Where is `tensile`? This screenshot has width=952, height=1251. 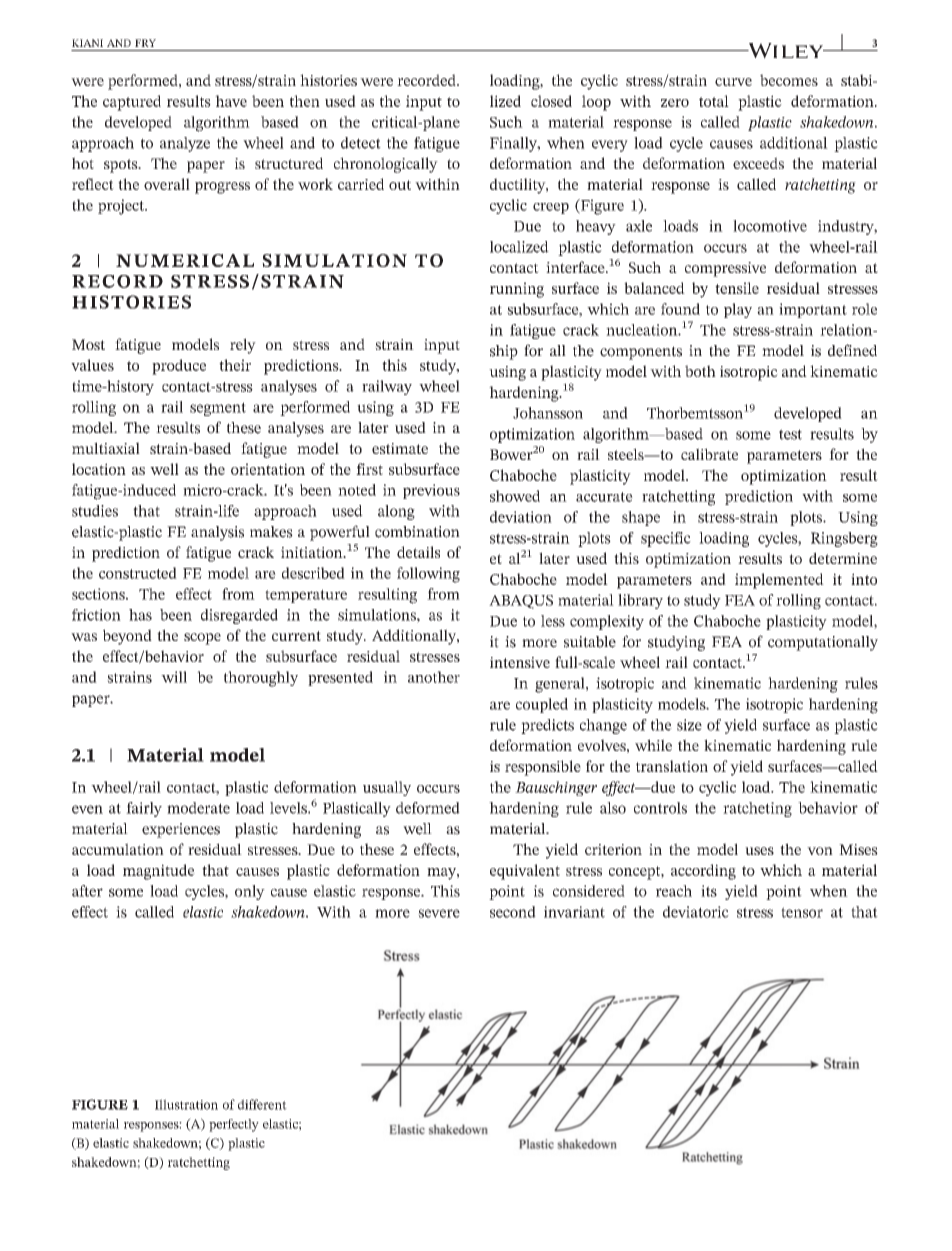
tensile is located at coordinates (737, 288).
